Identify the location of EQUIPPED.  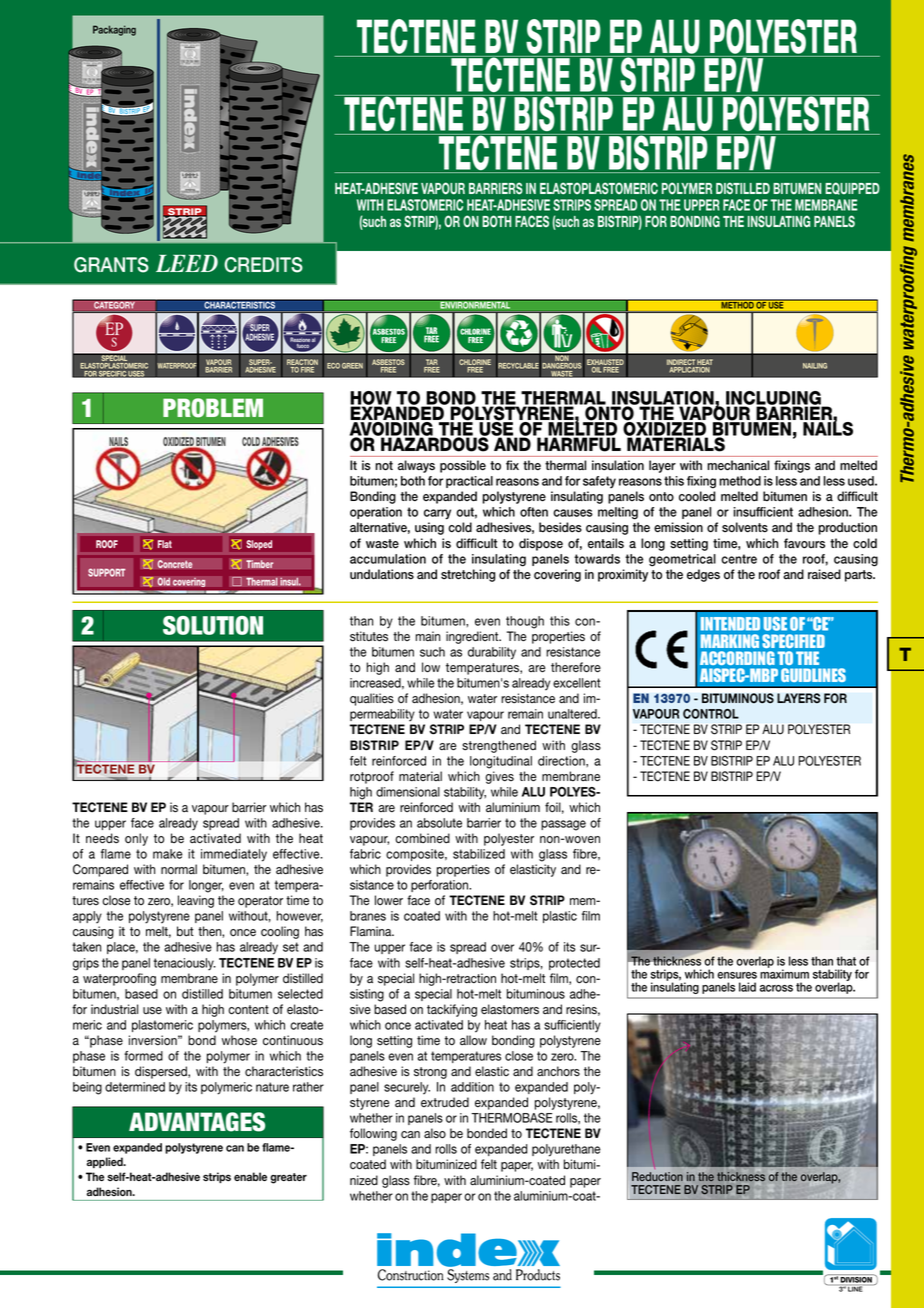
(852, 188).
